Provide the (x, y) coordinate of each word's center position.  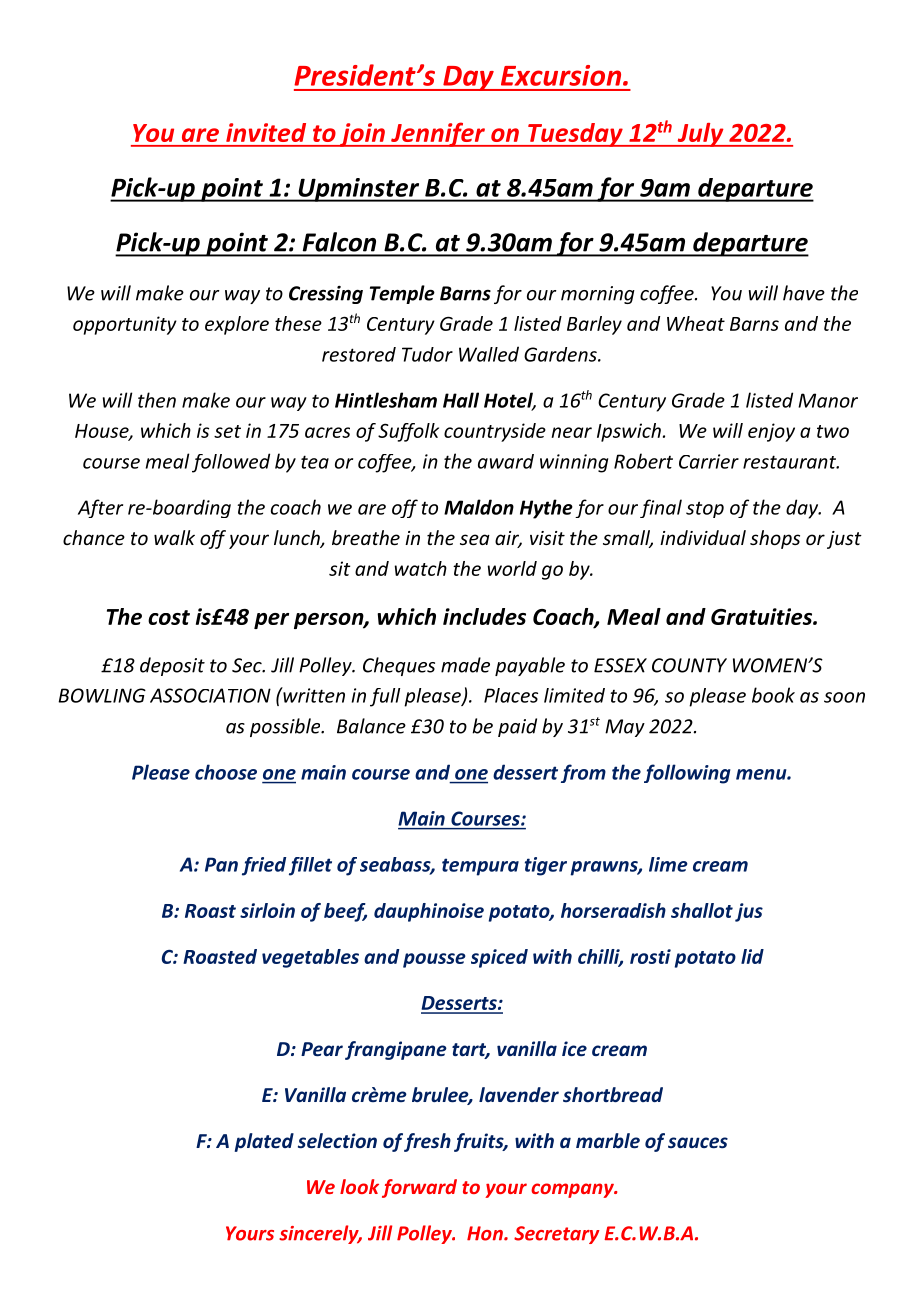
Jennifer (438, 134)
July (700, 135)
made (465, 665)
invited (266, 132)
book (773, 695)
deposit (172, 666)
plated (264, 1142)
